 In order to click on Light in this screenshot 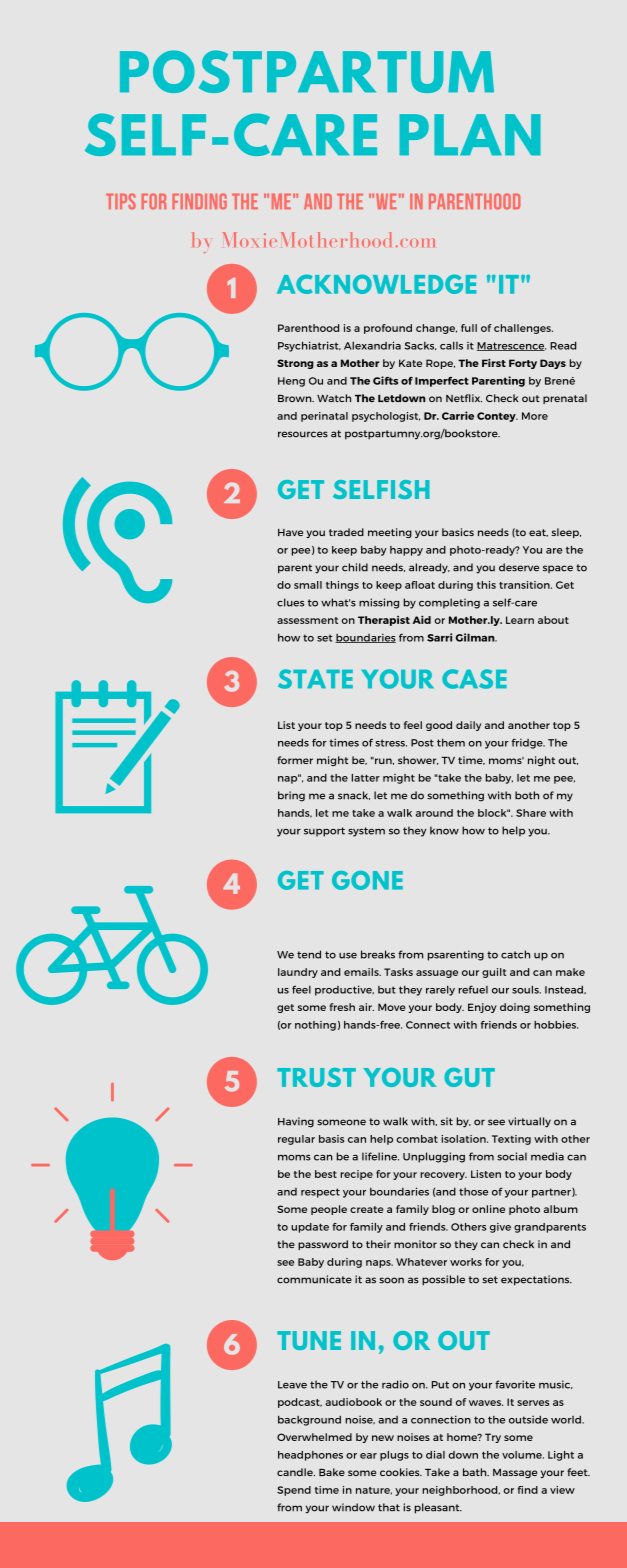, I will do `click(561, 1456)`.
